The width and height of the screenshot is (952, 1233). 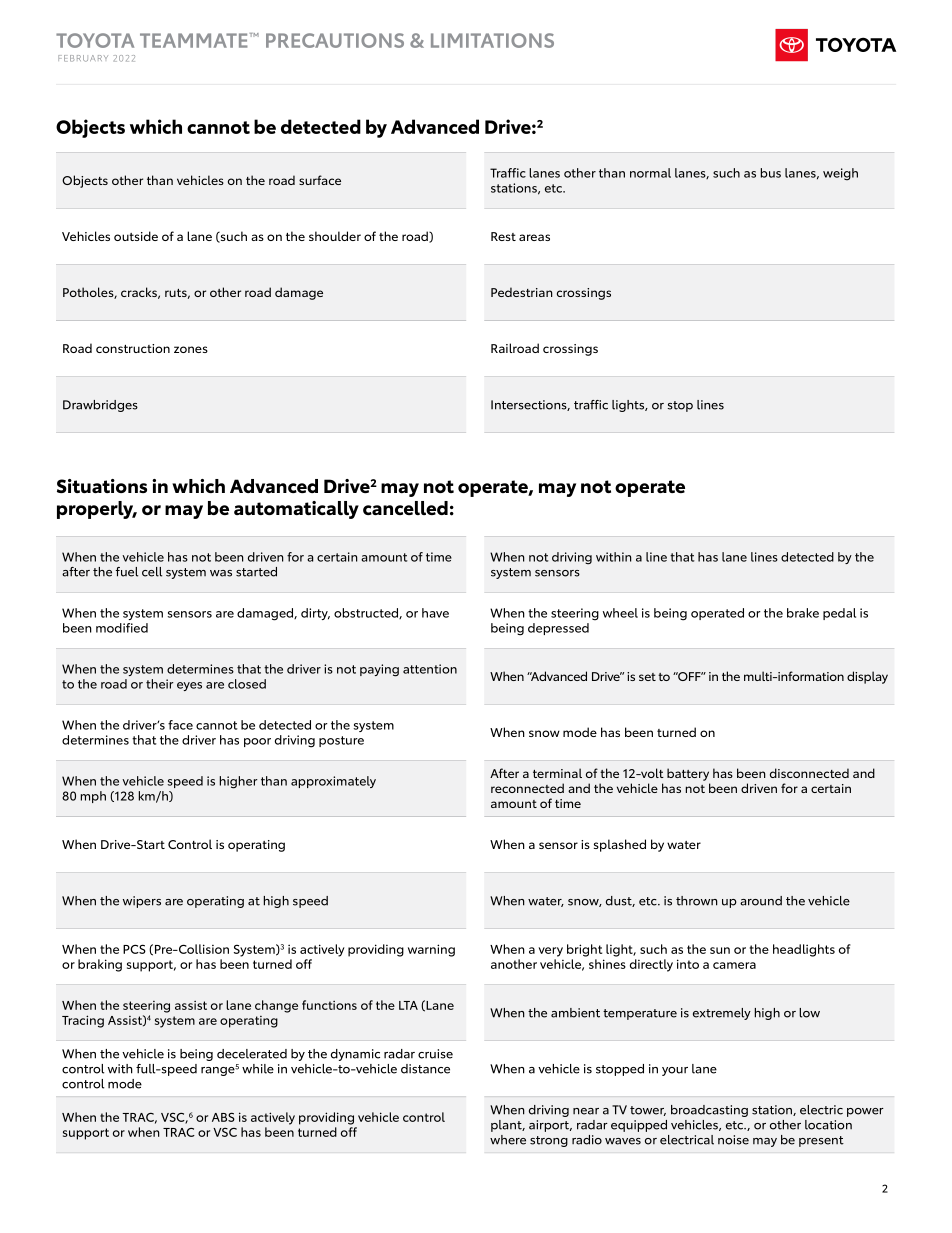 What do you see at coordinates (867, 677) in the screenshot?
I see `display` at bounding box center [867, 677].
